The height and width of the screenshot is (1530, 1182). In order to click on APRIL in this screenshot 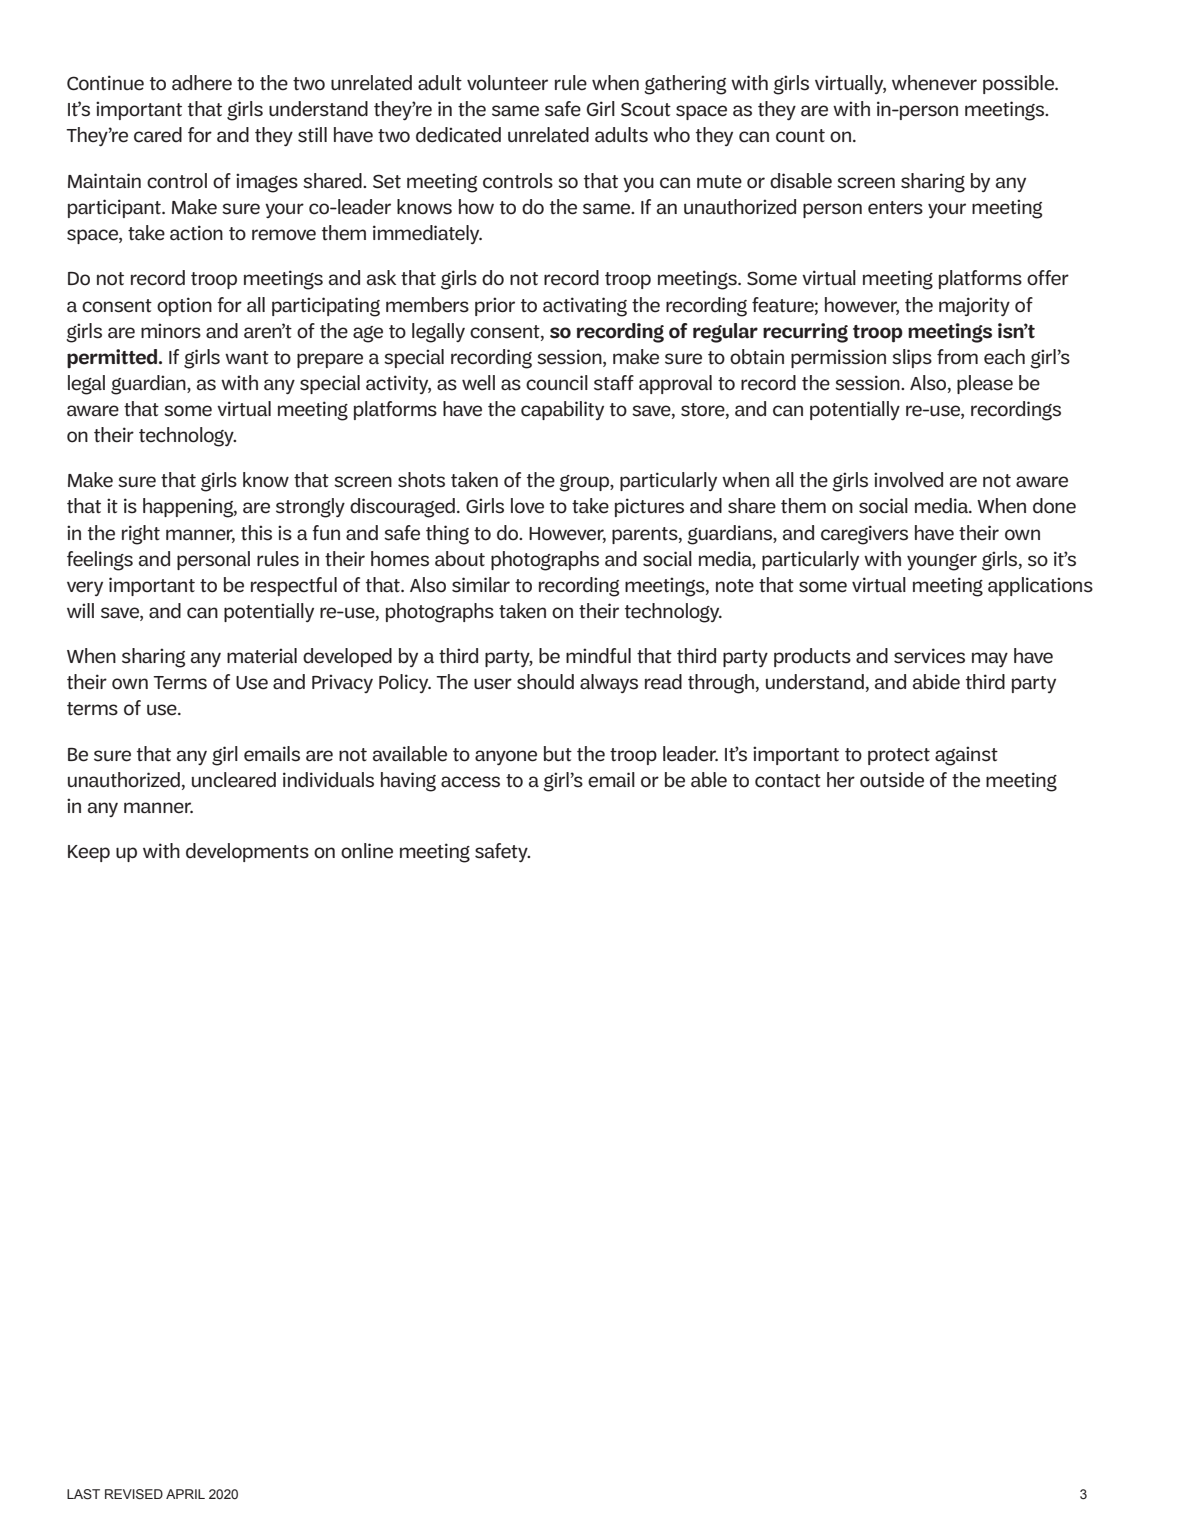, I will do `click(185, 1494)`.
